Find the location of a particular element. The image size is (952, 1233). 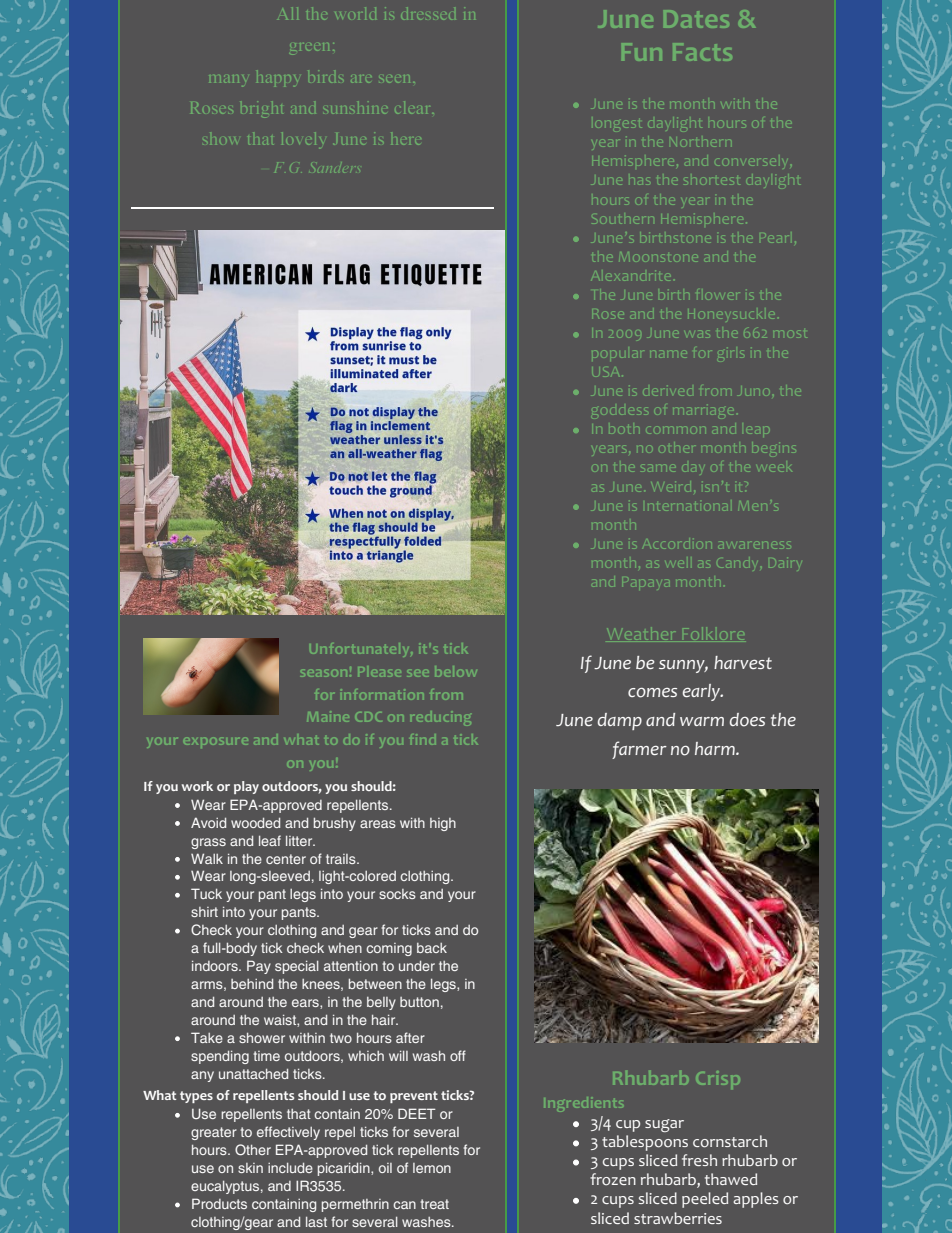

center is located at coordinates (286, 859).
